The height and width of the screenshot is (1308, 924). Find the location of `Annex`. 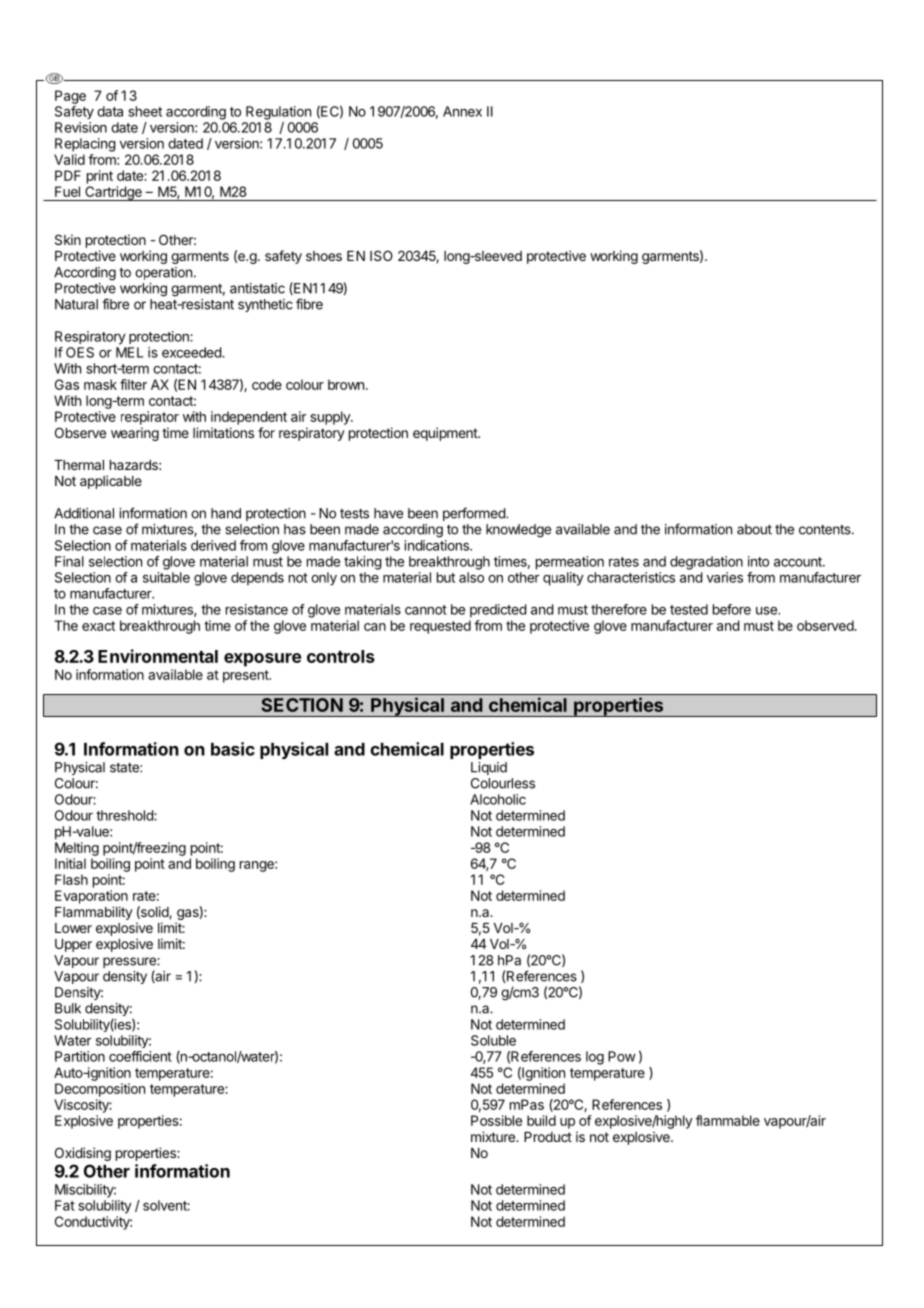

Annex is located at coordinates (462, 111).
